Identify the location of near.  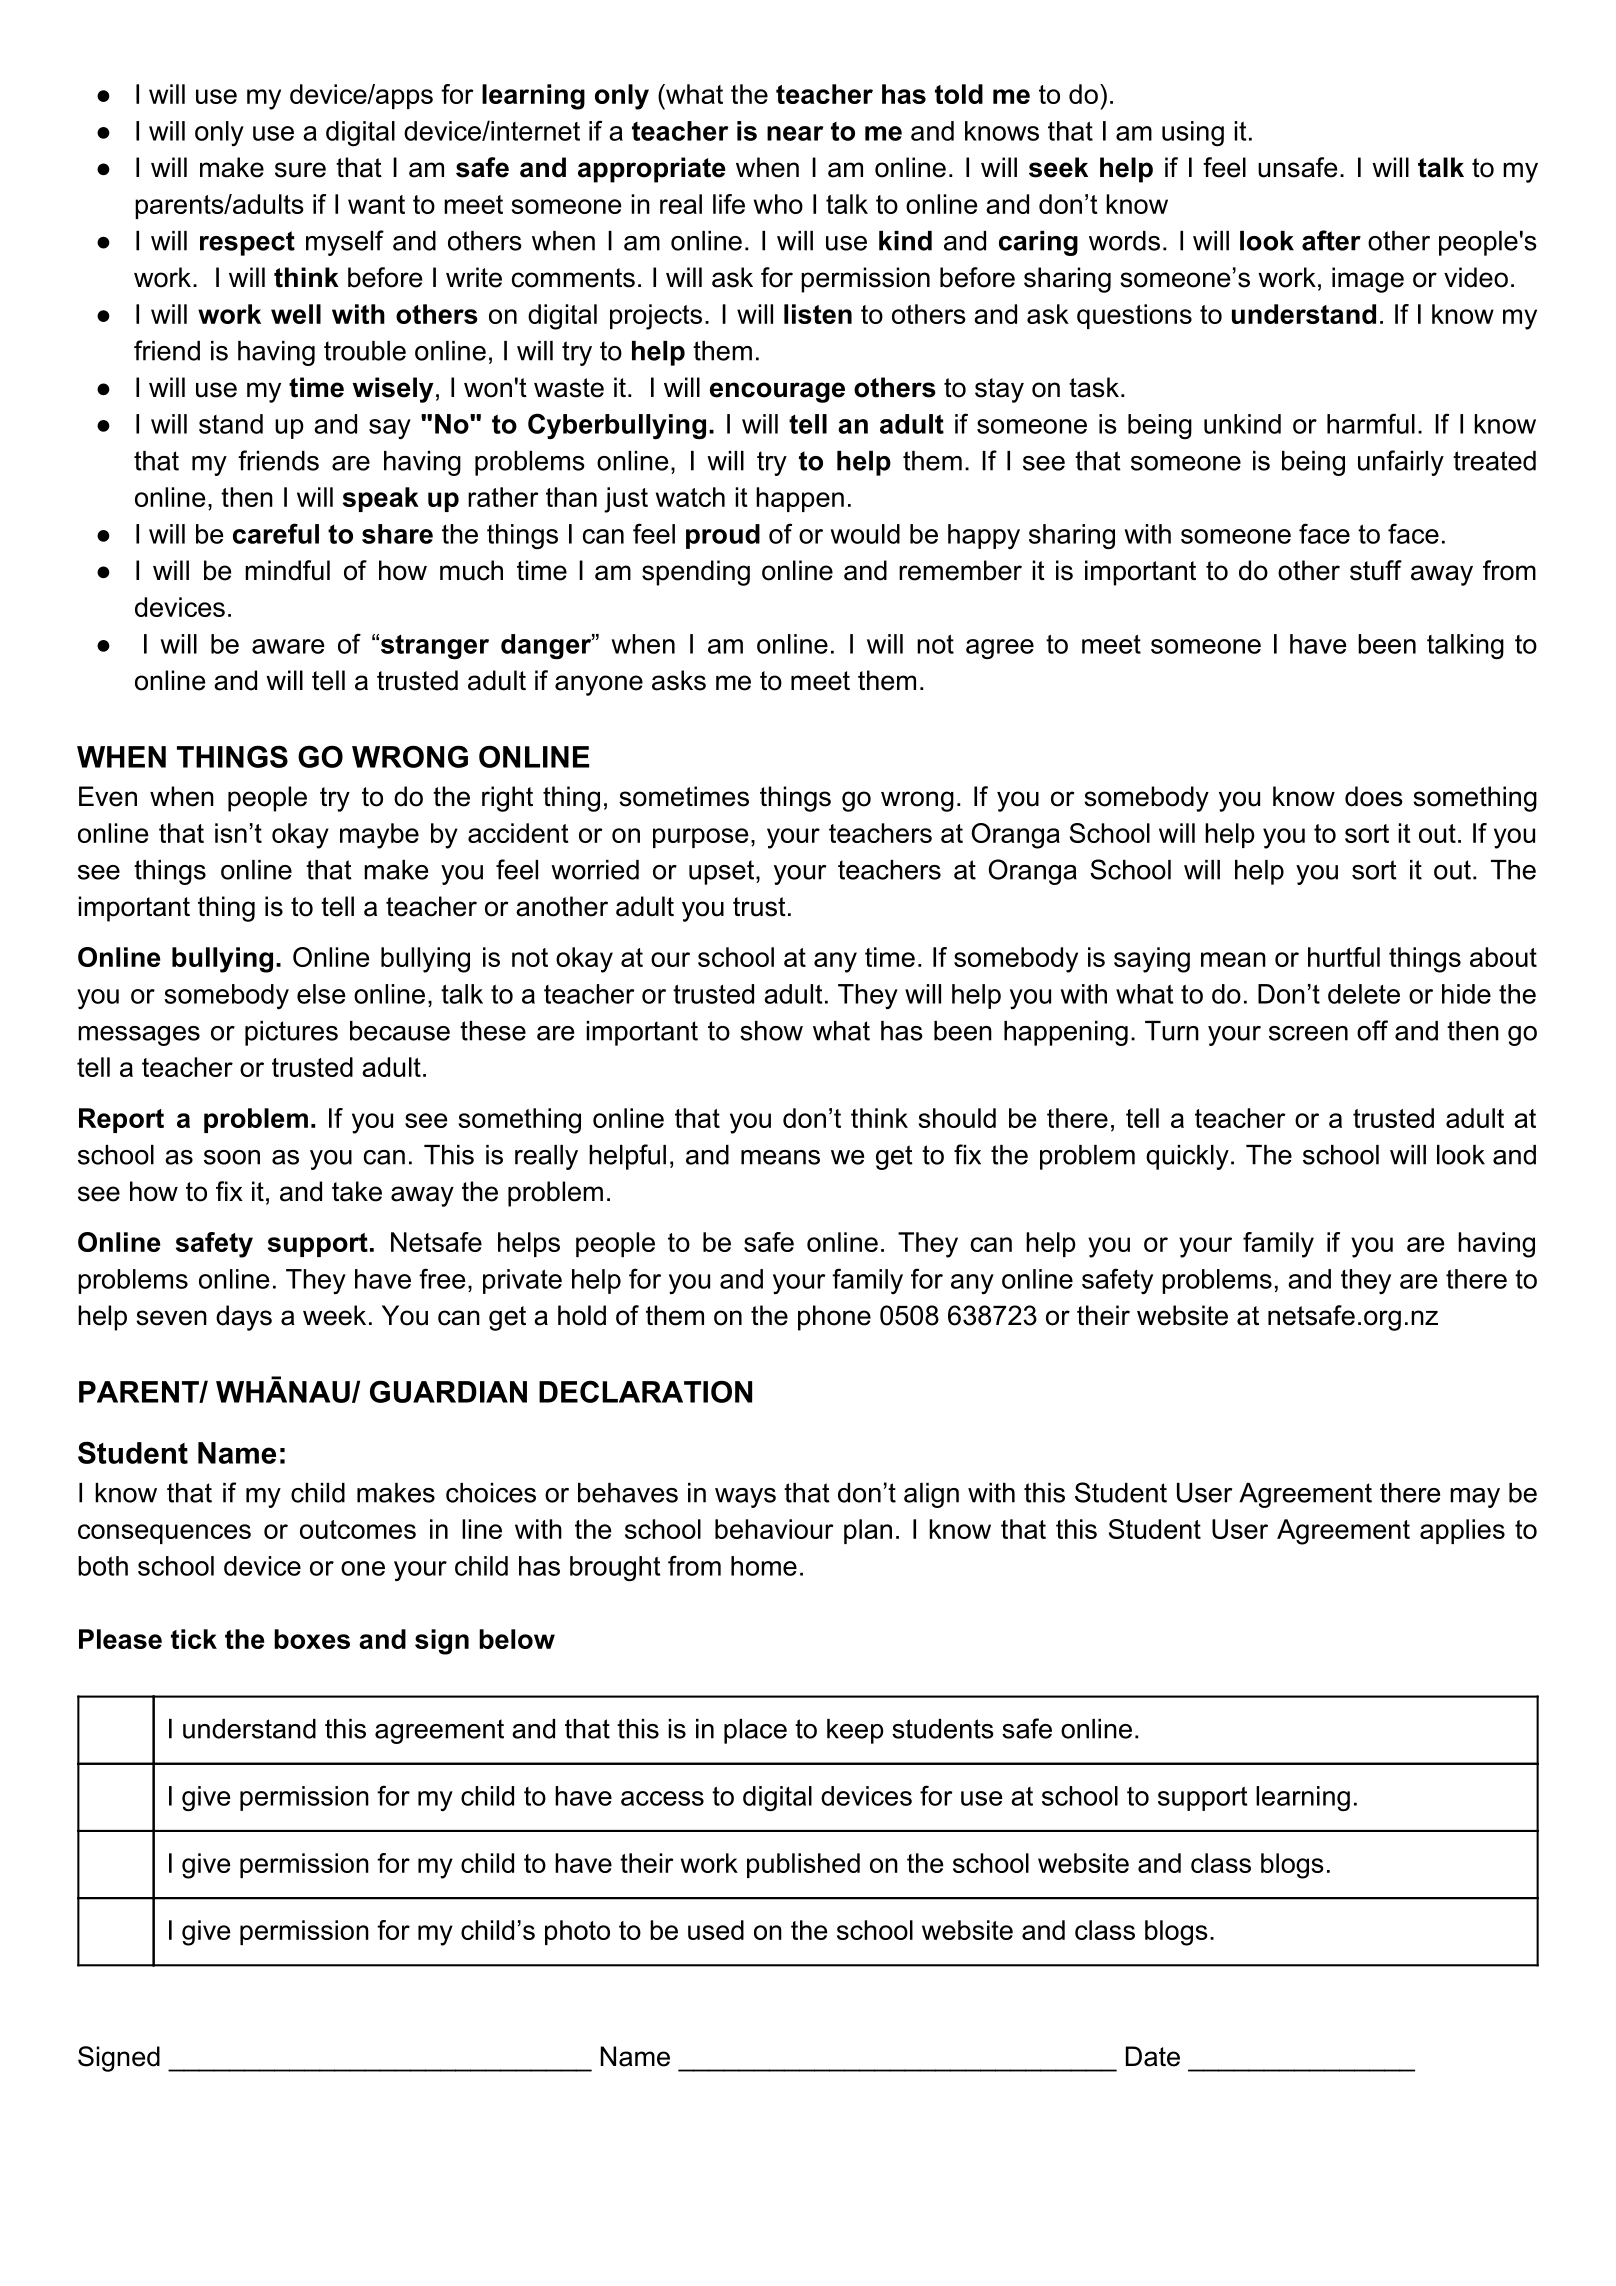
(795, 133).
